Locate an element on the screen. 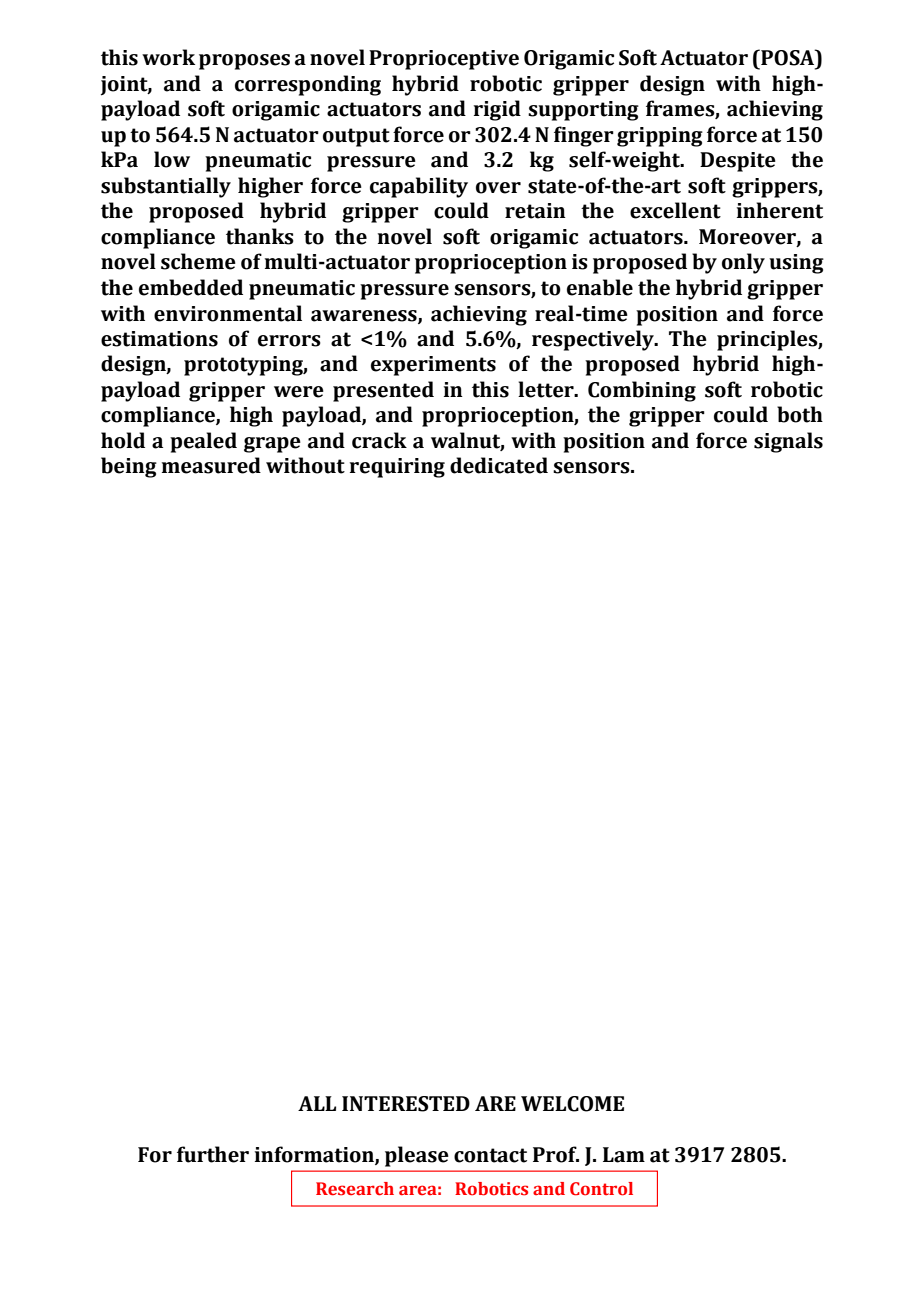 The height and width of the screenshot is (1308, 924). gripping is located at coordinates (660, 137).
